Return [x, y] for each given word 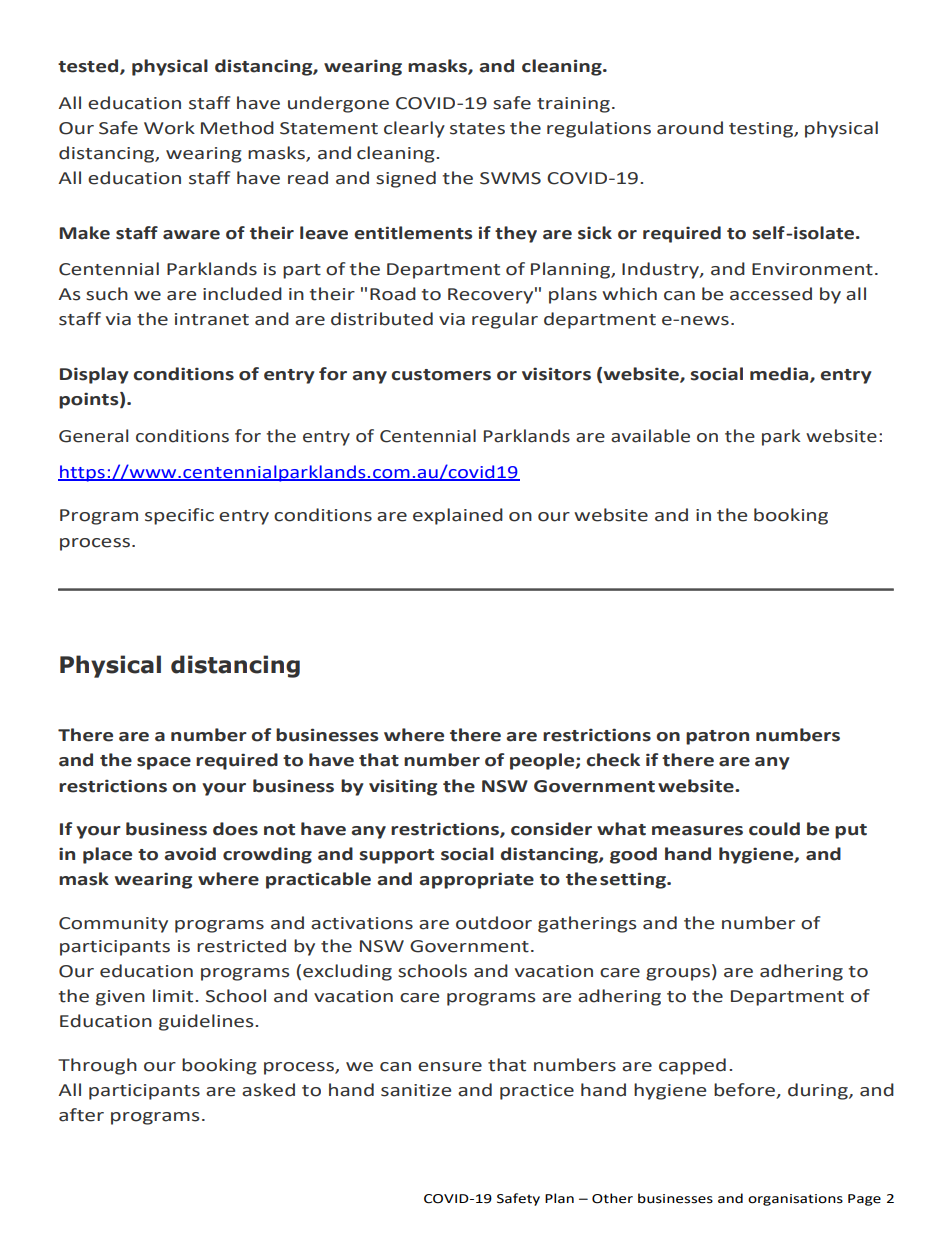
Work [169, 128]
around [690, 128]
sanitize [416, 1090]
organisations [795, 1200]
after [81, 1115]
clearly [414, 129]
